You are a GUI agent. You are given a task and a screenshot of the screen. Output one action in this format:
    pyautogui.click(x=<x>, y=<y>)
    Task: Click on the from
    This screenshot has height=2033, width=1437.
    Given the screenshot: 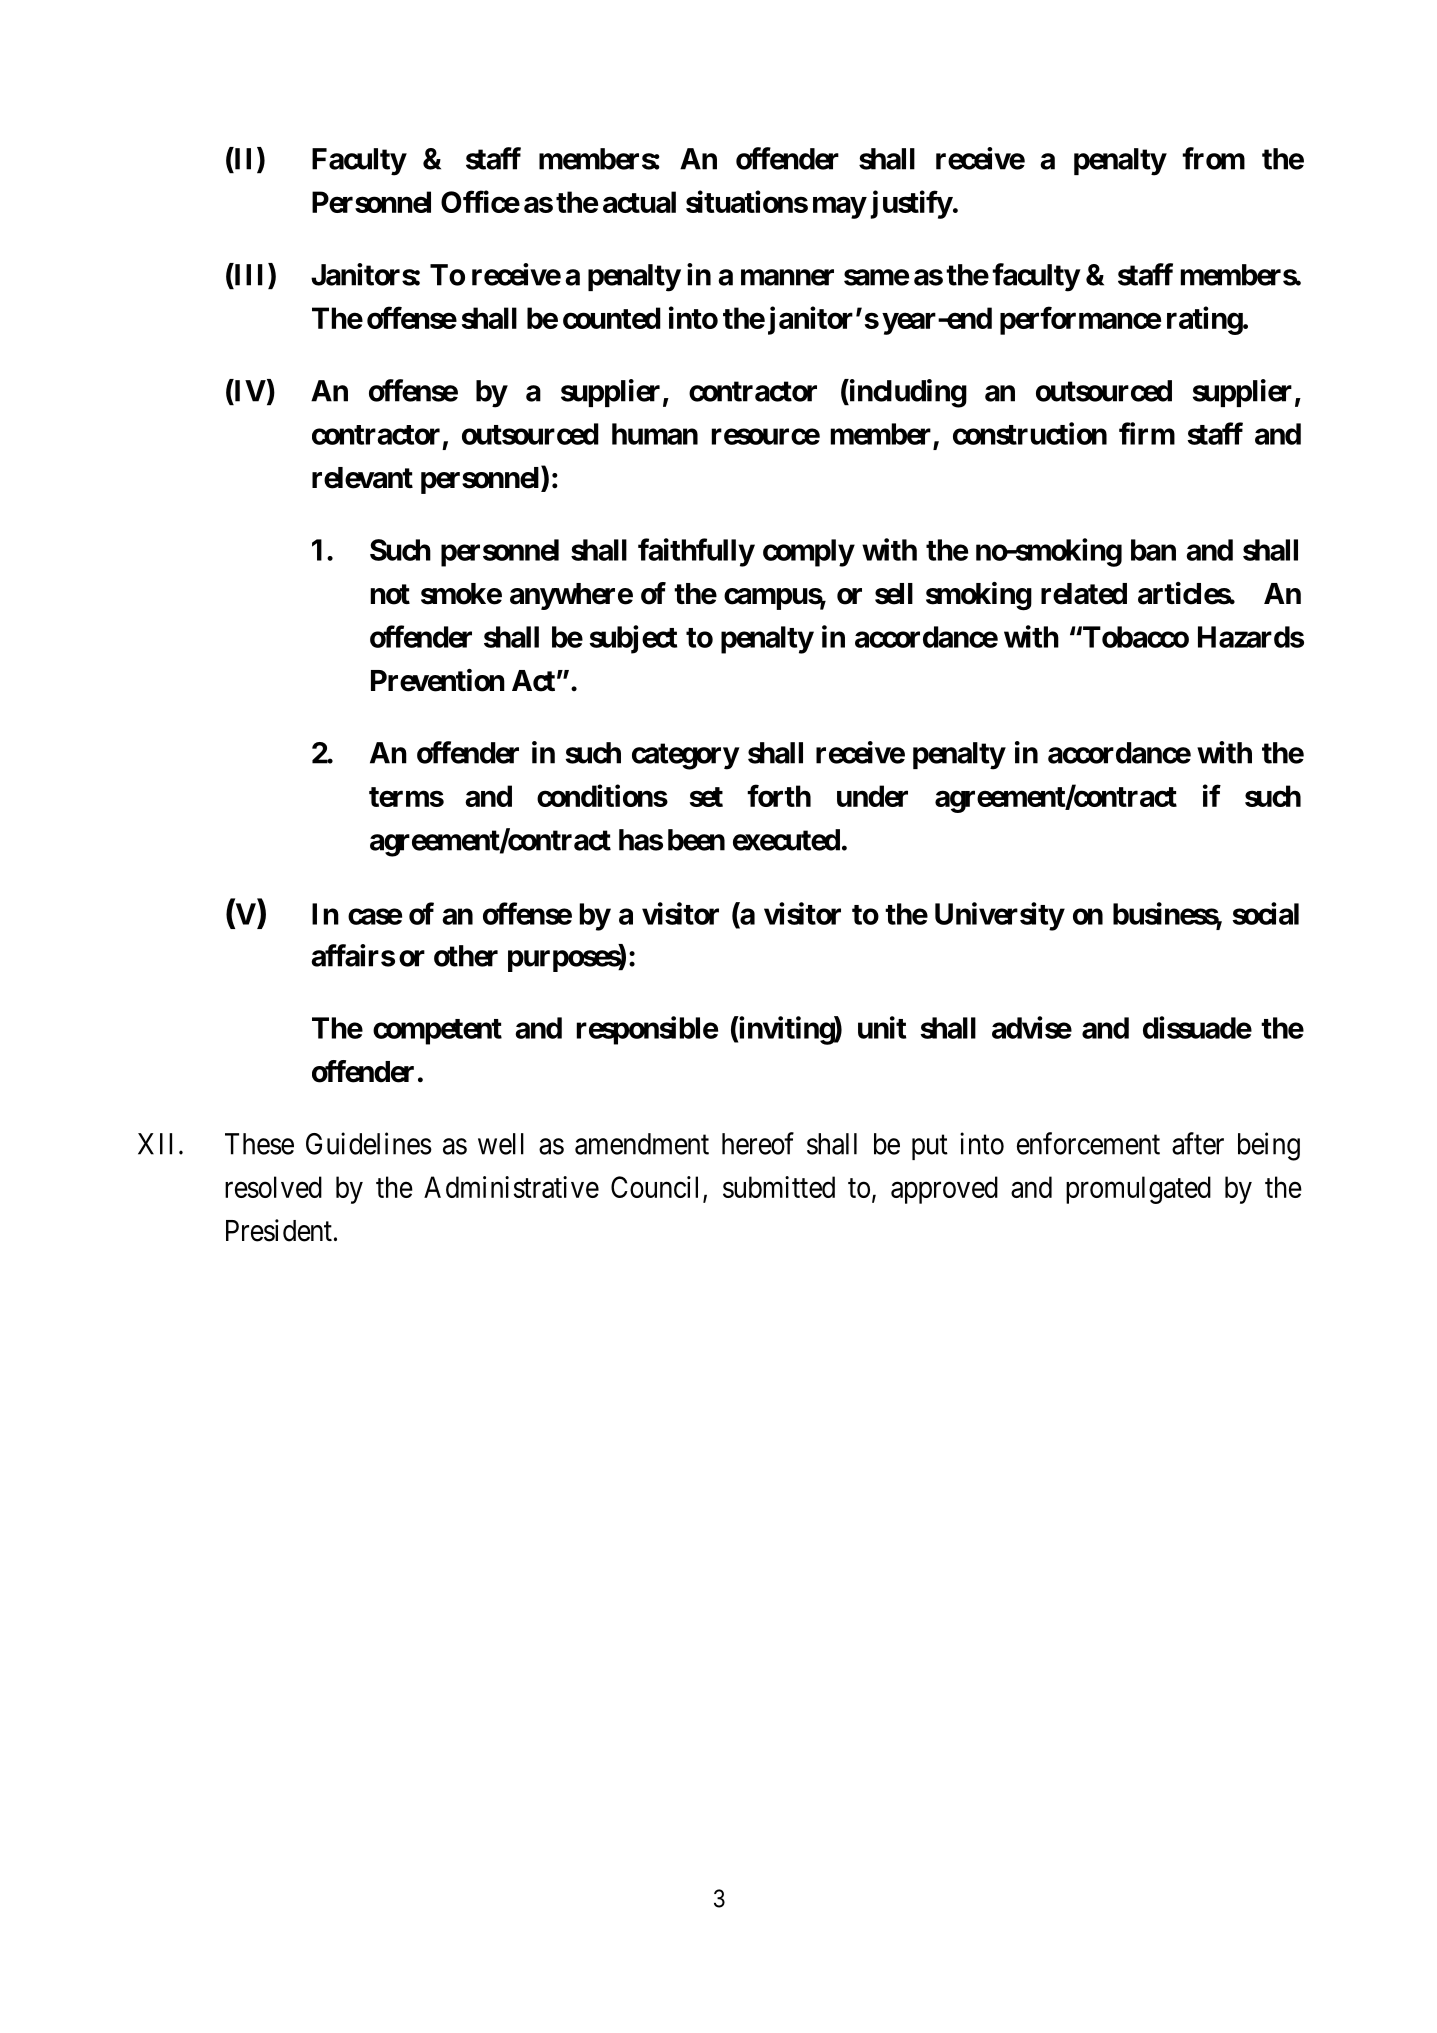 What is the action you would take?
    pyautogui.click(x=1213, y=158)
